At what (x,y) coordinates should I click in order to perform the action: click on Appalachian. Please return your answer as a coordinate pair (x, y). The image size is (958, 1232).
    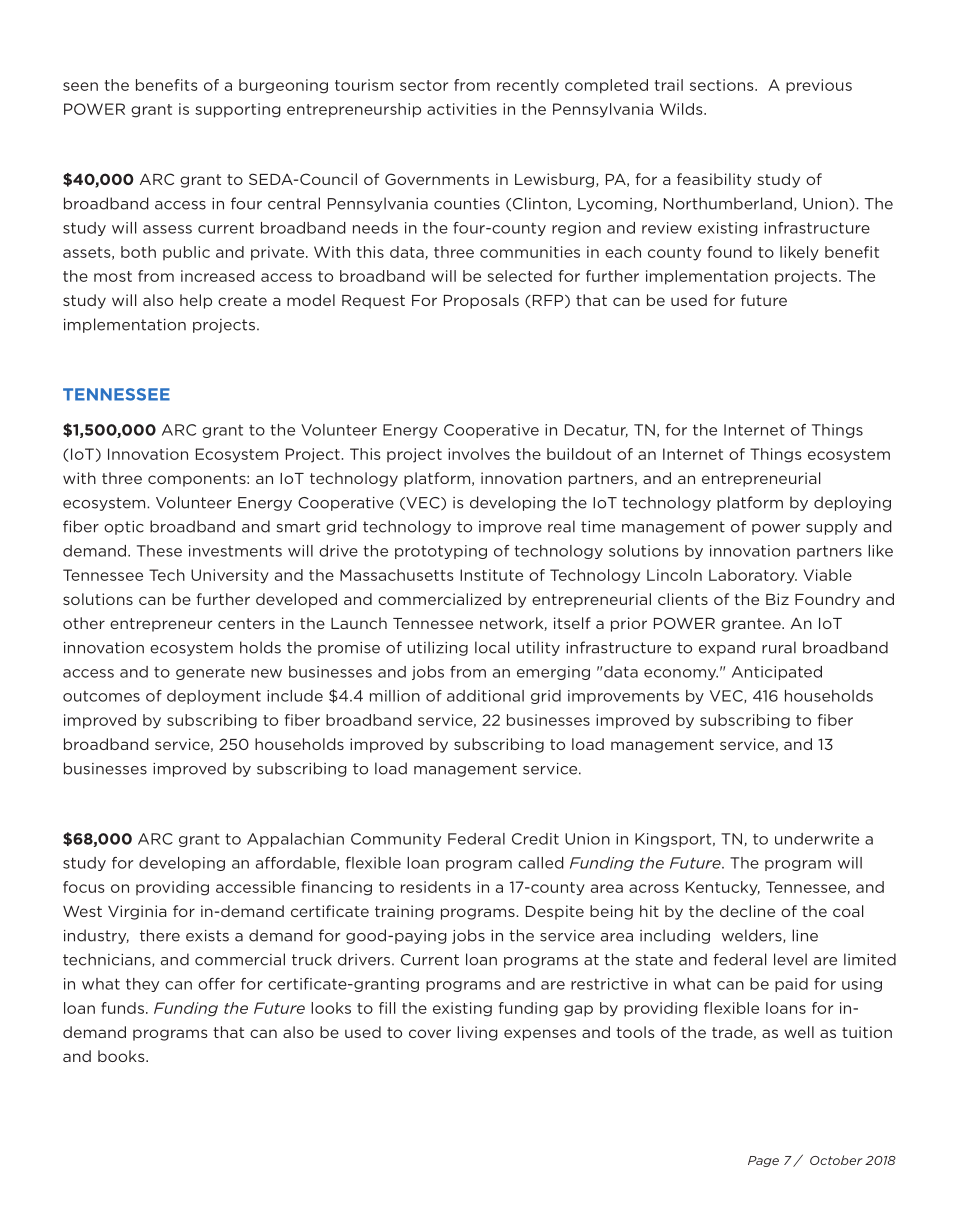
    Looking at the image, I should click on (295, 840).
